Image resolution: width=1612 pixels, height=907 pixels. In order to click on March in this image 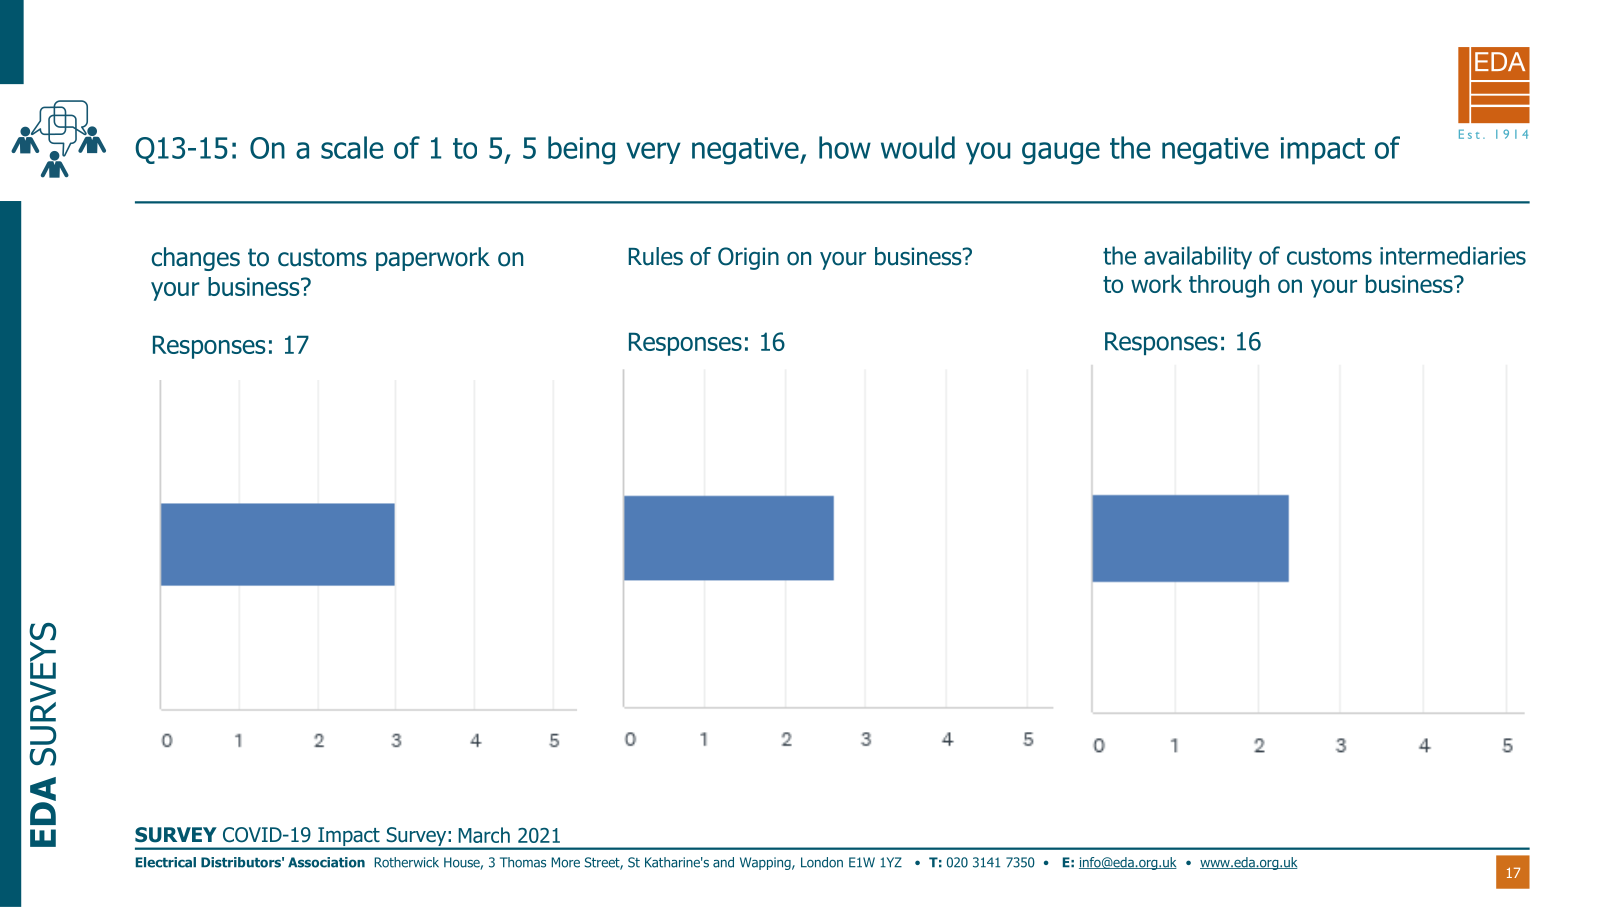, I will do `click(484, 835)`.
